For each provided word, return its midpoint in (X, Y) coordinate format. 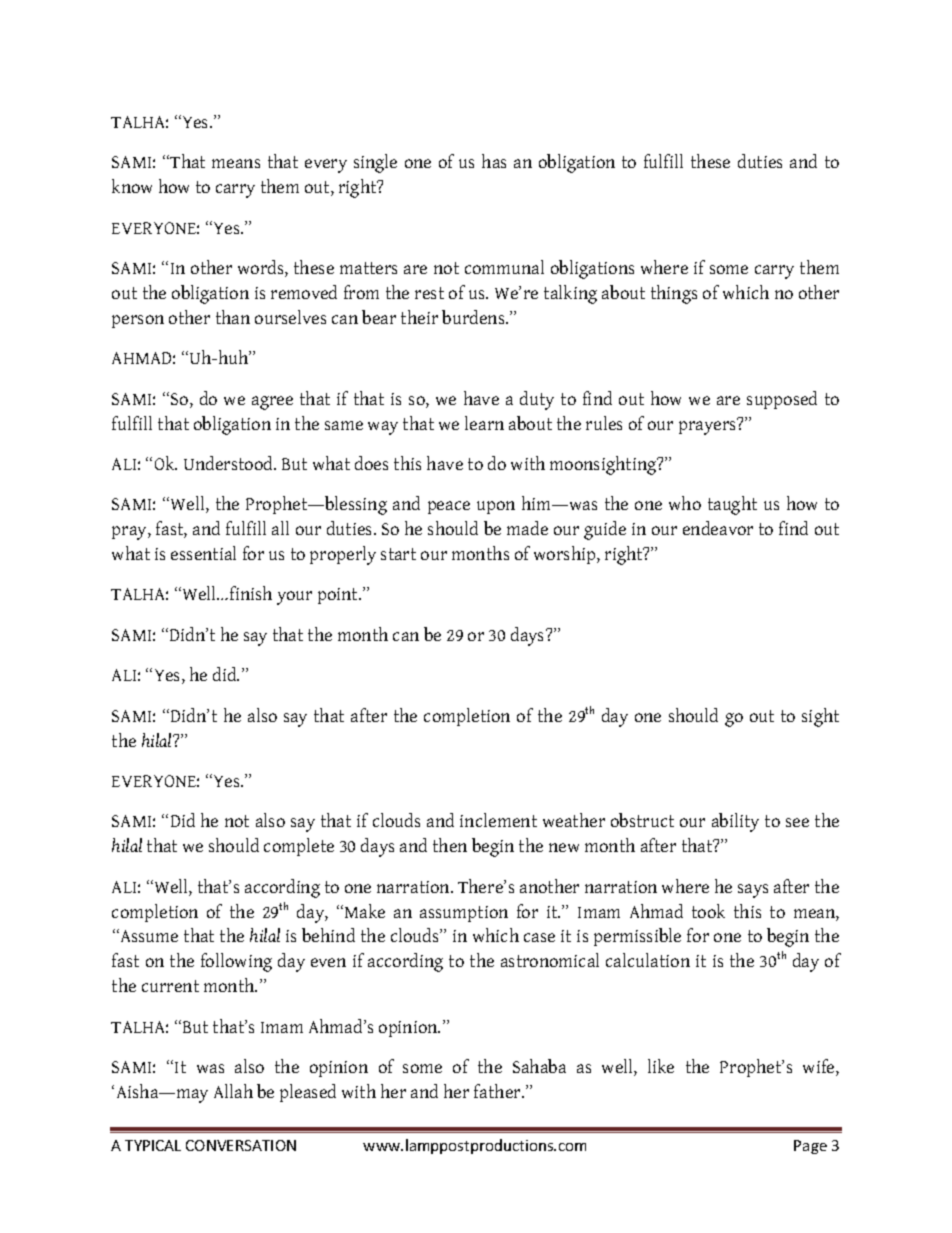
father (498, 1091)
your (294, 598)
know (132, 186)
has (494, 161)
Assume (148, 935)
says (753, 891)
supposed (782, 400)
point (339, 596)
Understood (230, 463)
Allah (233, 1091)
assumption (464, 914)
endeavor (718, 528)
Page (810, 1147)
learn (484, 423)
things (674, 294)
